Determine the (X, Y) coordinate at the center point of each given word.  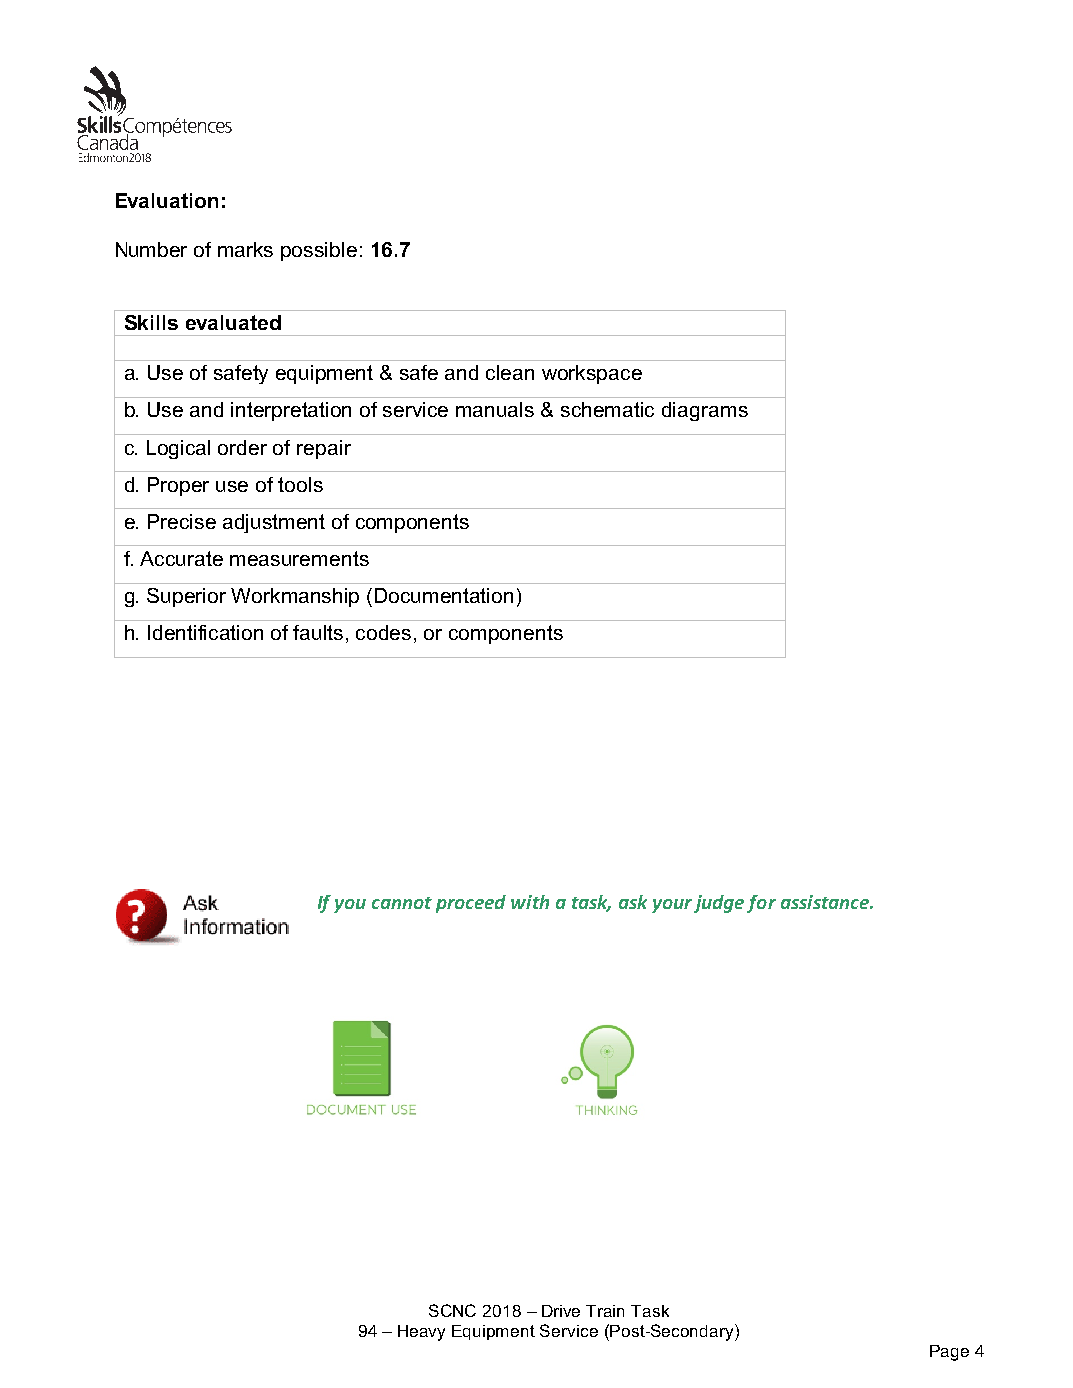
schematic (607, 409)
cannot (402, 903)
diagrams (705, 411)
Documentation (444, 595)
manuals (495, 409)
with (530, 902)
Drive (561, 1311)
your (672, 906)
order (242, 447)
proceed (471, 904)
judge (719, 904)
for (761, 904)
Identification (205, 632)
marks (245, 249)
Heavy (421, 1333)
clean (510, 372)
